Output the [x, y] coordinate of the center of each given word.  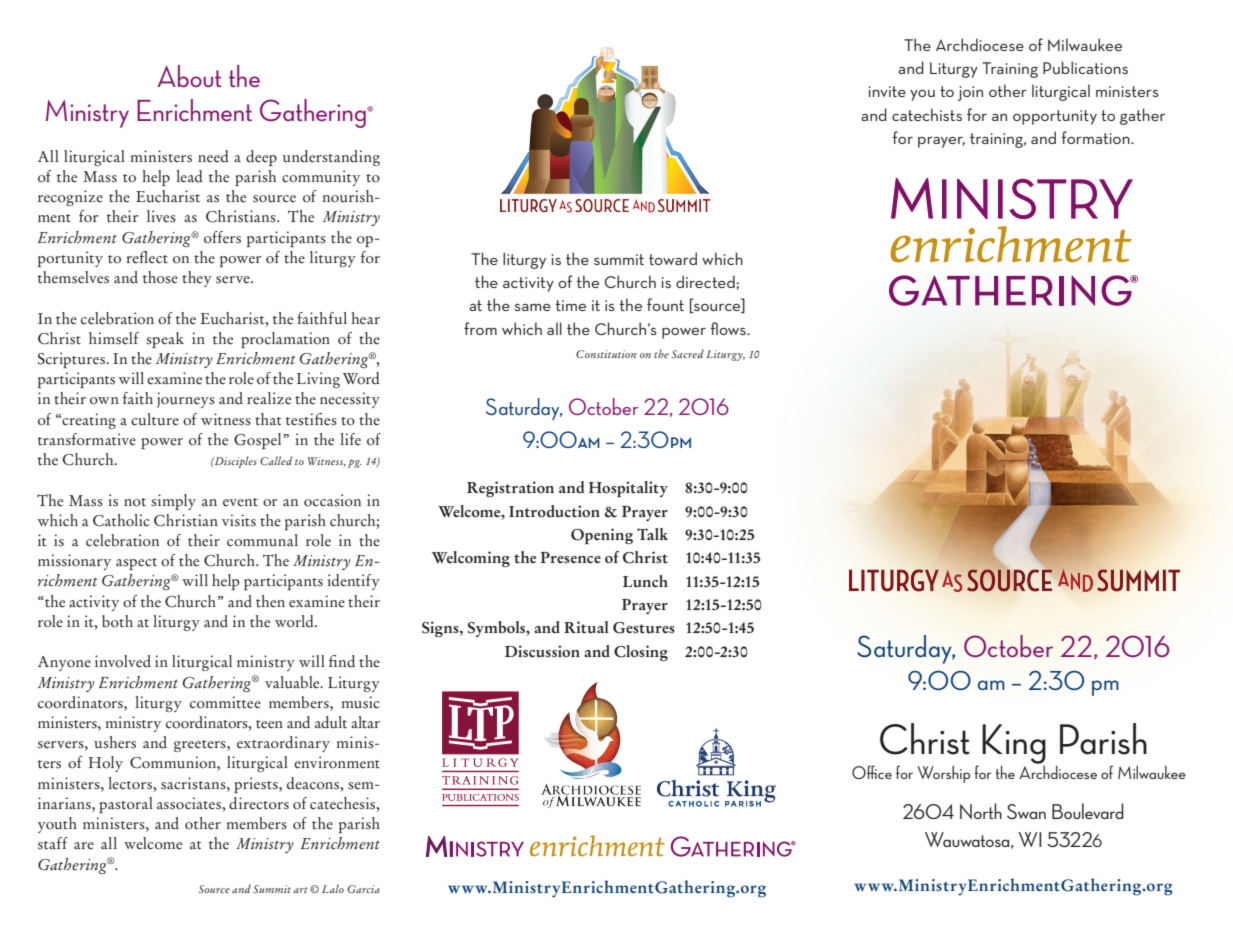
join [970, 93]
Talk [652, 534]
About [189, 76]
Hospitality [628, 489]
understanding [331, 158]
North [981, 811]
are [84, 846]
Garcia [363, 889]
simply [173, 502]
